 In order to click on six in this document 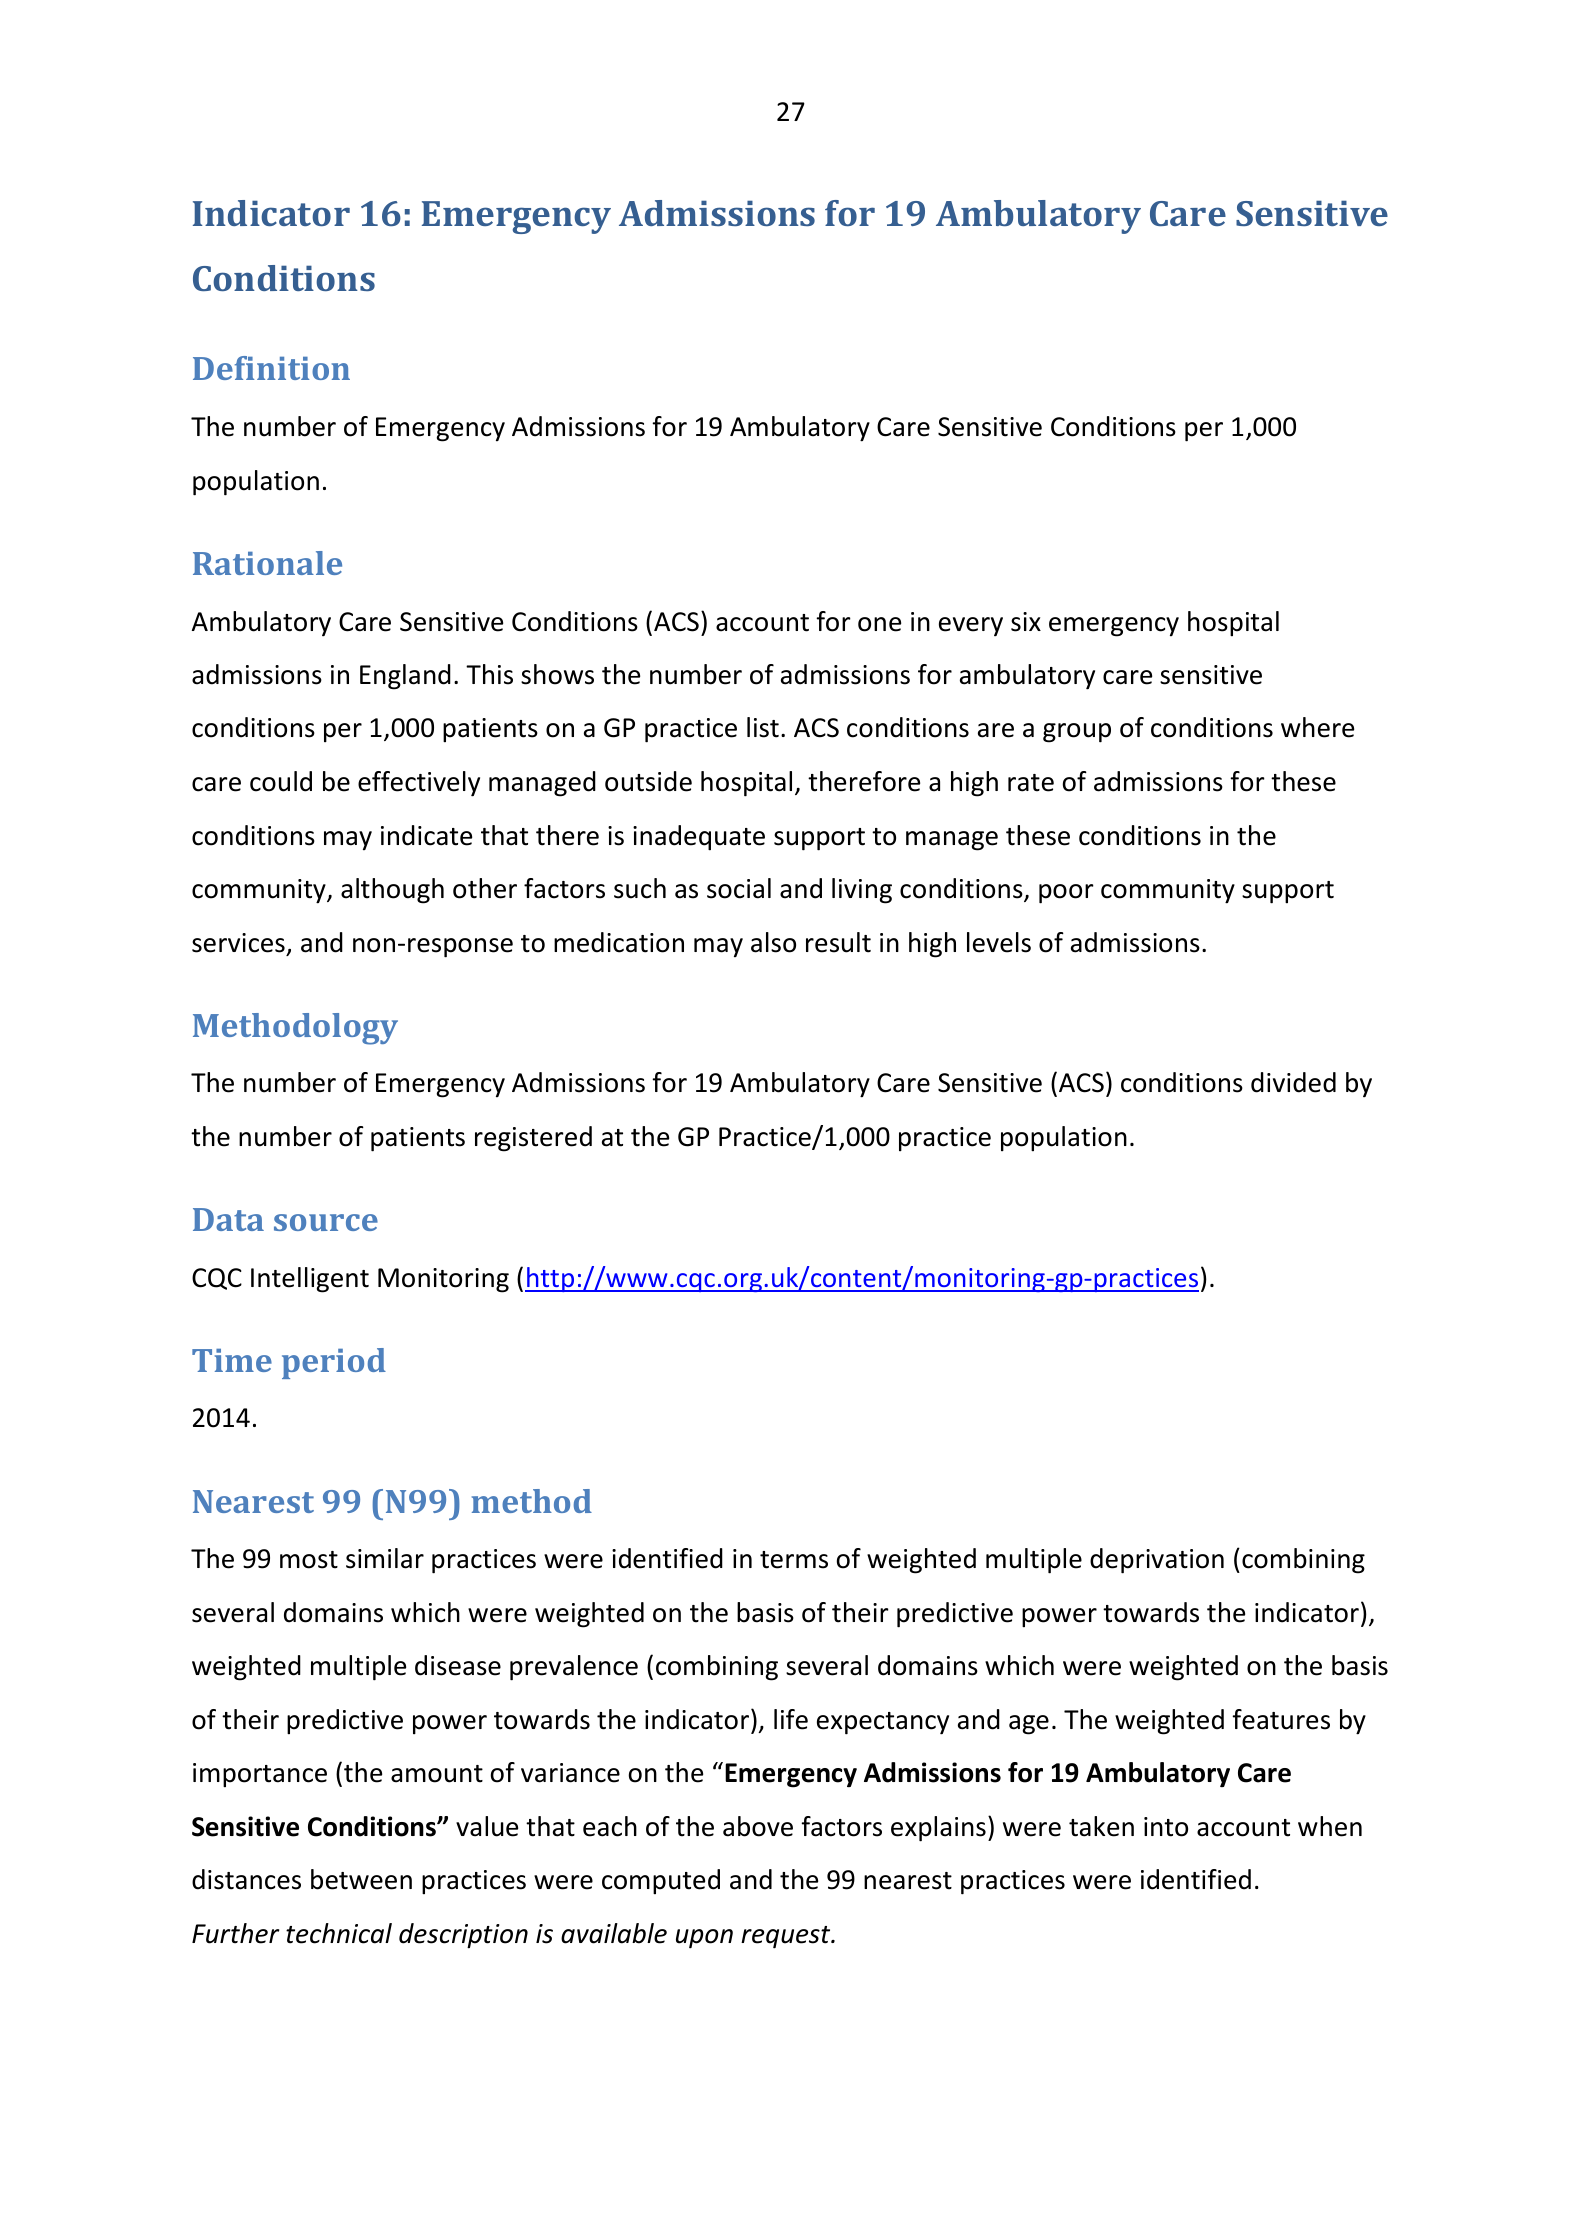, I will do `click(1026, 622)`.
